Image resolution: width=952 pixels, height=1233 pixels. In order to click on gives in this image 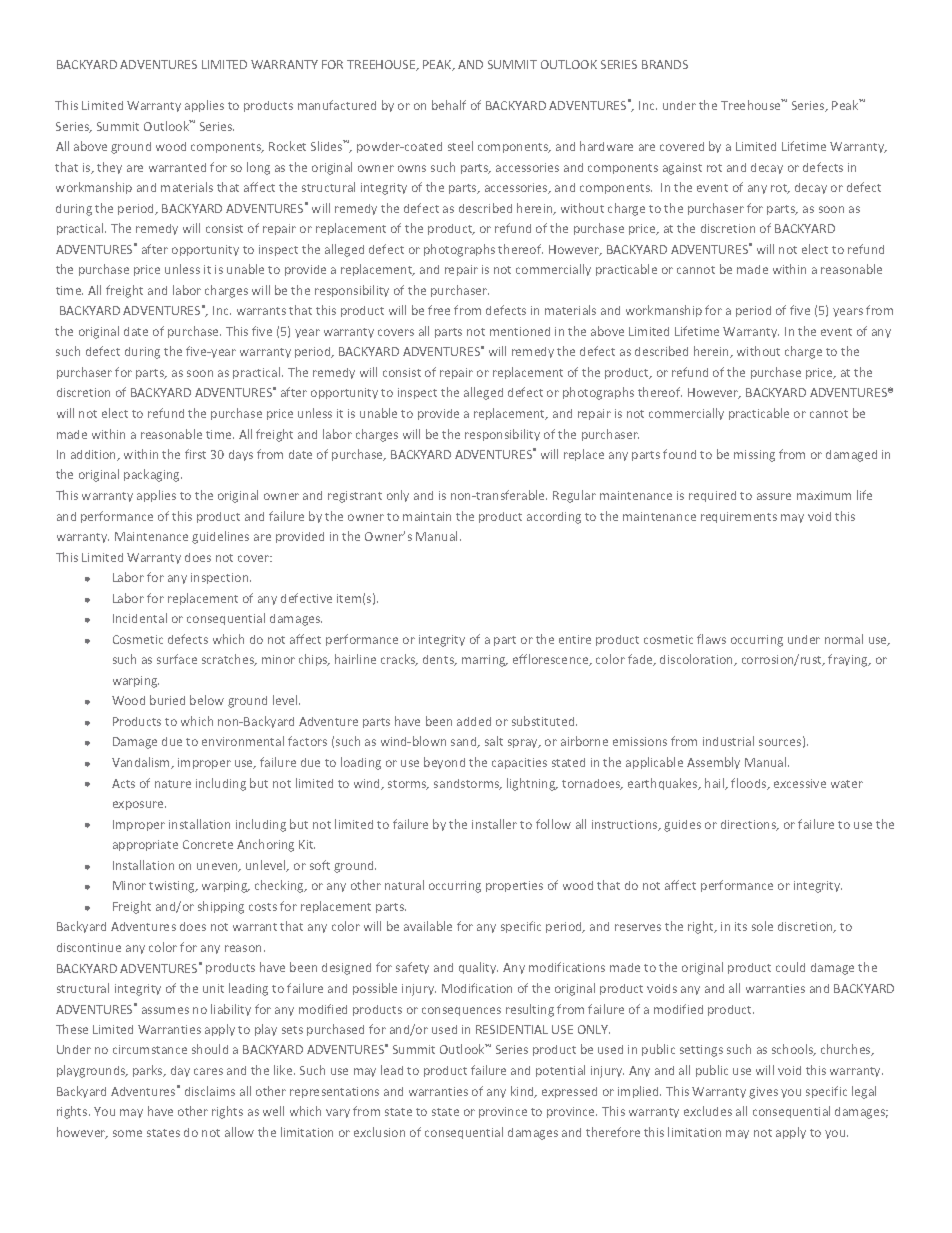, I will do `click(763, 1093)`.
